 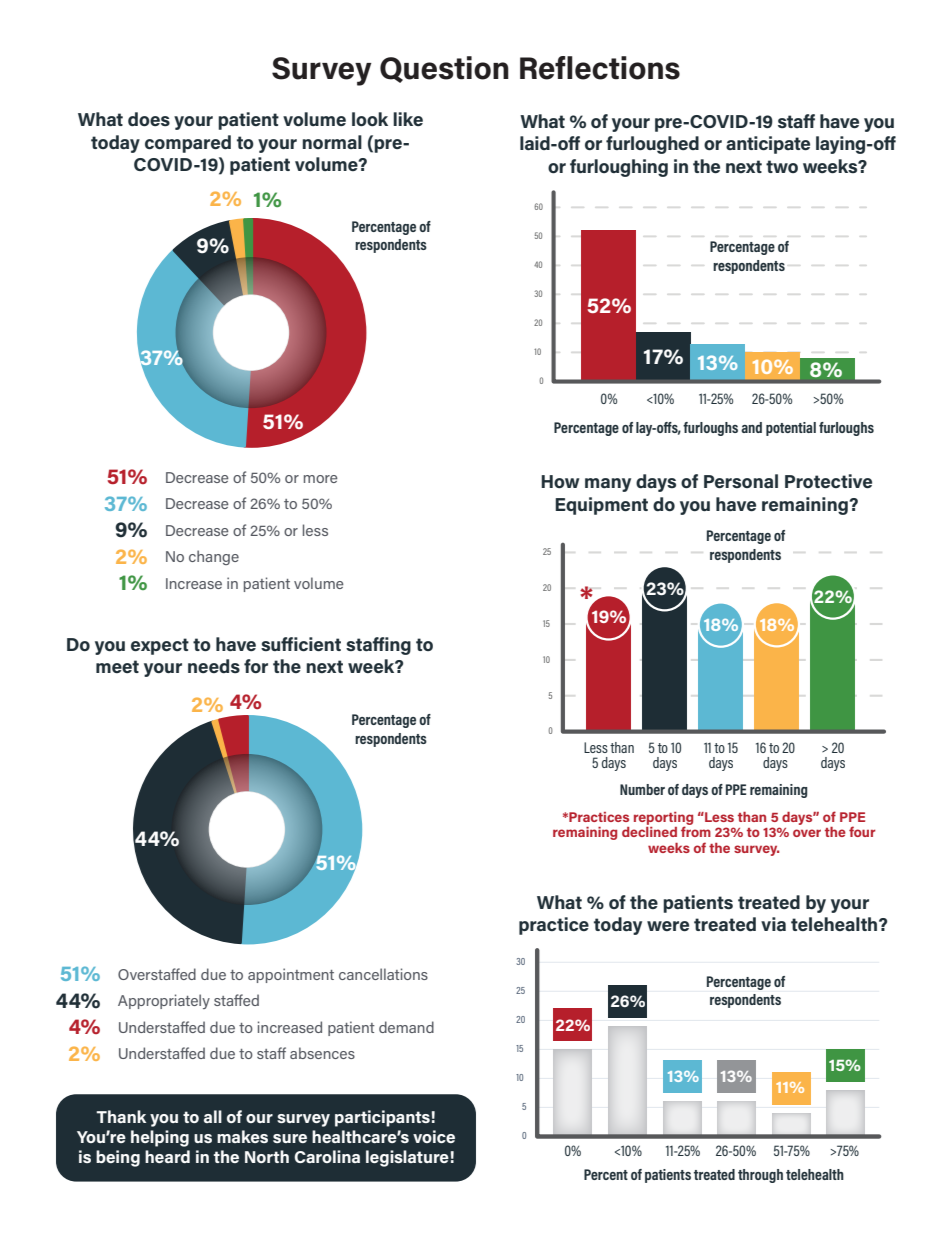 What do you see at coordinates (768, 145) in the image?
I see `anticipate` at bounding box center [768, 145].
